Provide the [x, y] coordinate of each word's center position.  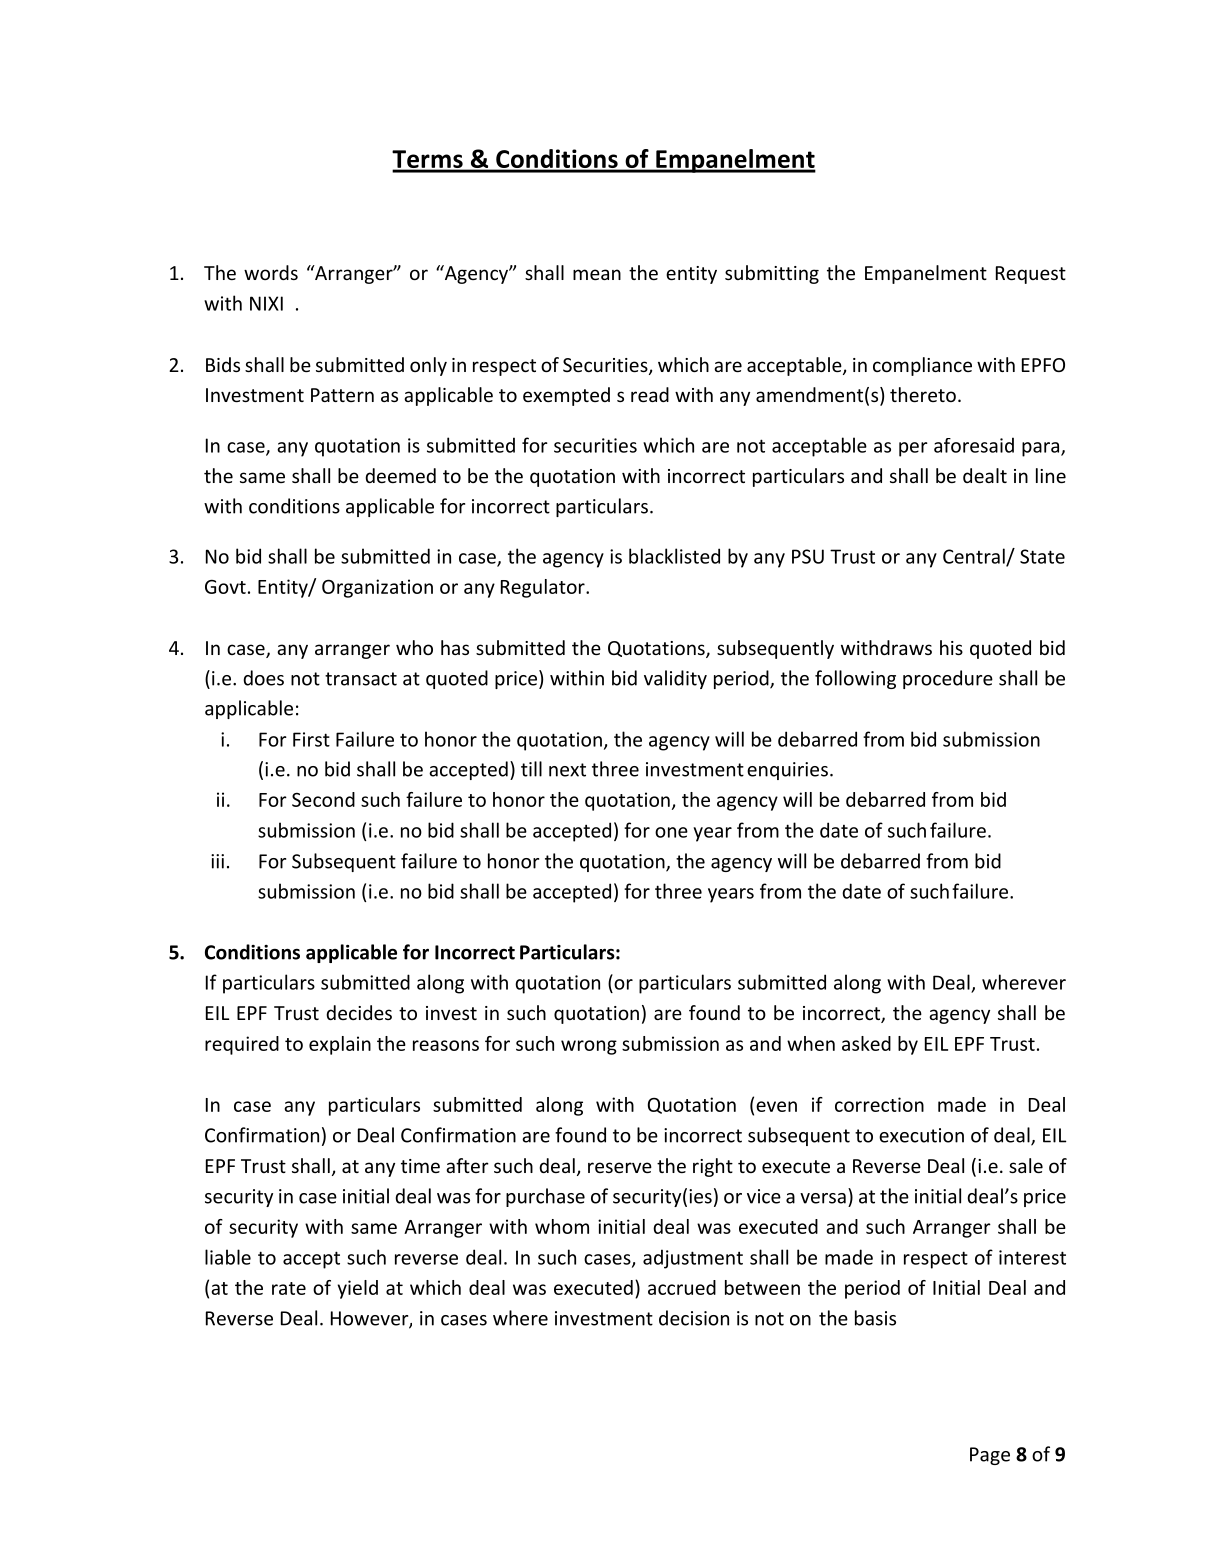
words [271, 272]
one [671, 832]
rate [289, 1288]
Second [323, 799]
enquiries [787, 771]
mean [597, 274]
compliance [922, 366]
